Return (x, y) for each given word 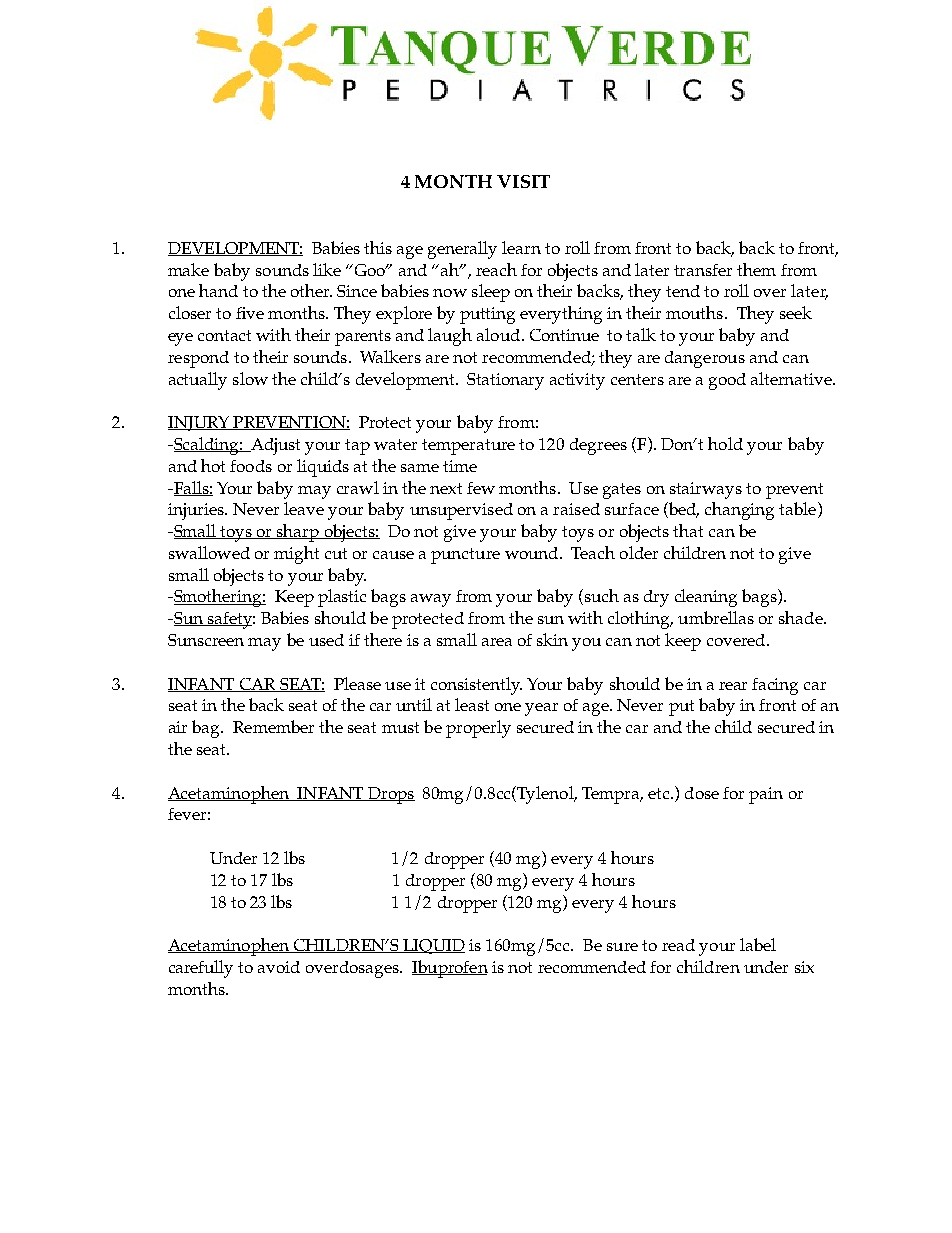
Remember (273, 726)
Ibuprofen (450, 969)
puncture (465, 556)
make (188, 269)
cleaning (706, 598)
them (756, 269)
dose (702, 793)
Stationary (505, 381)
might (296, 555)
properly (478, 729)
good (727, 381)
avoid (279, 967)
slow (250, 378)
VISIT (523, 181)
